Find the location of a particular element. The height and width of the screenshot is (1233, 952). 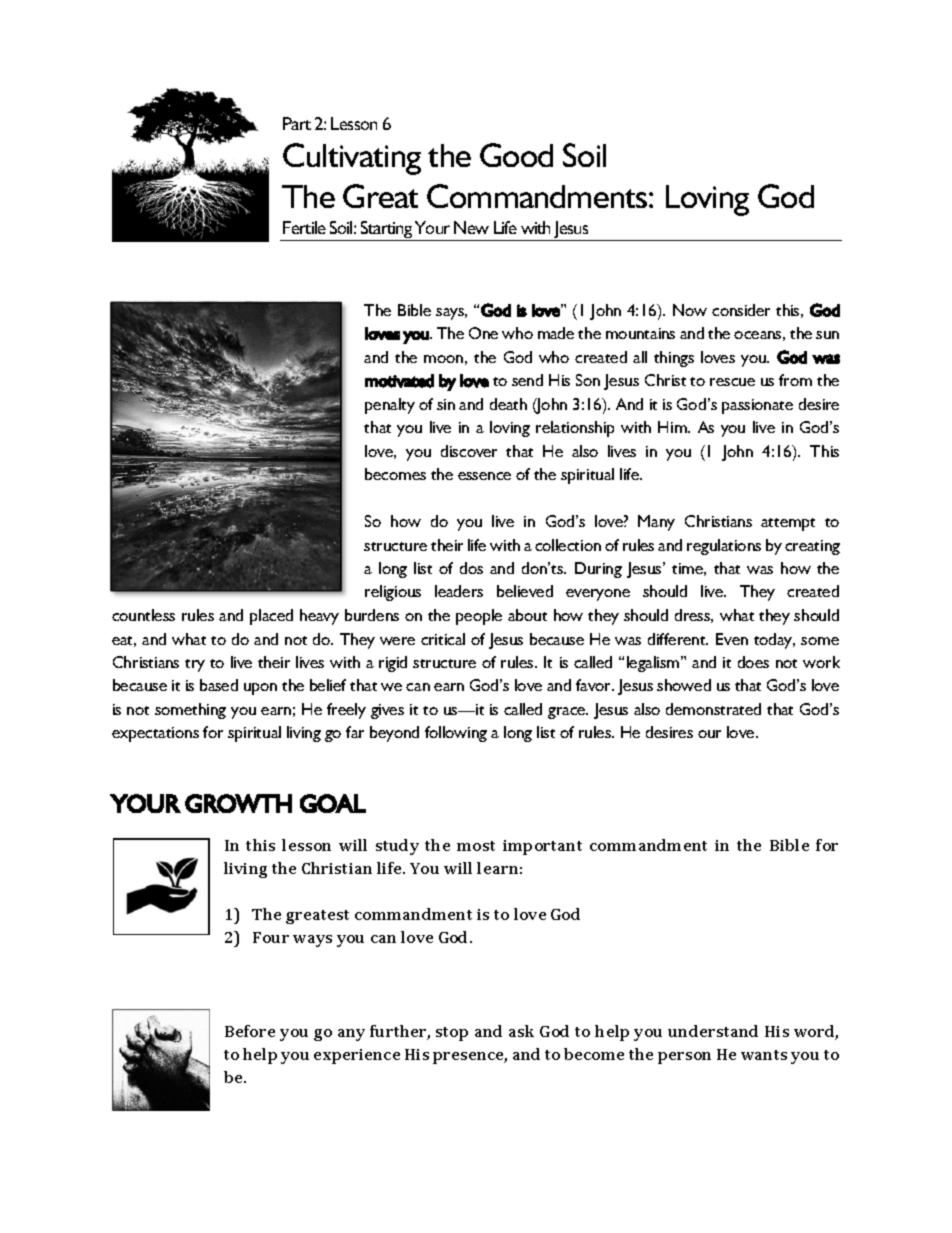

placed is located at coordinates (271, 617).
